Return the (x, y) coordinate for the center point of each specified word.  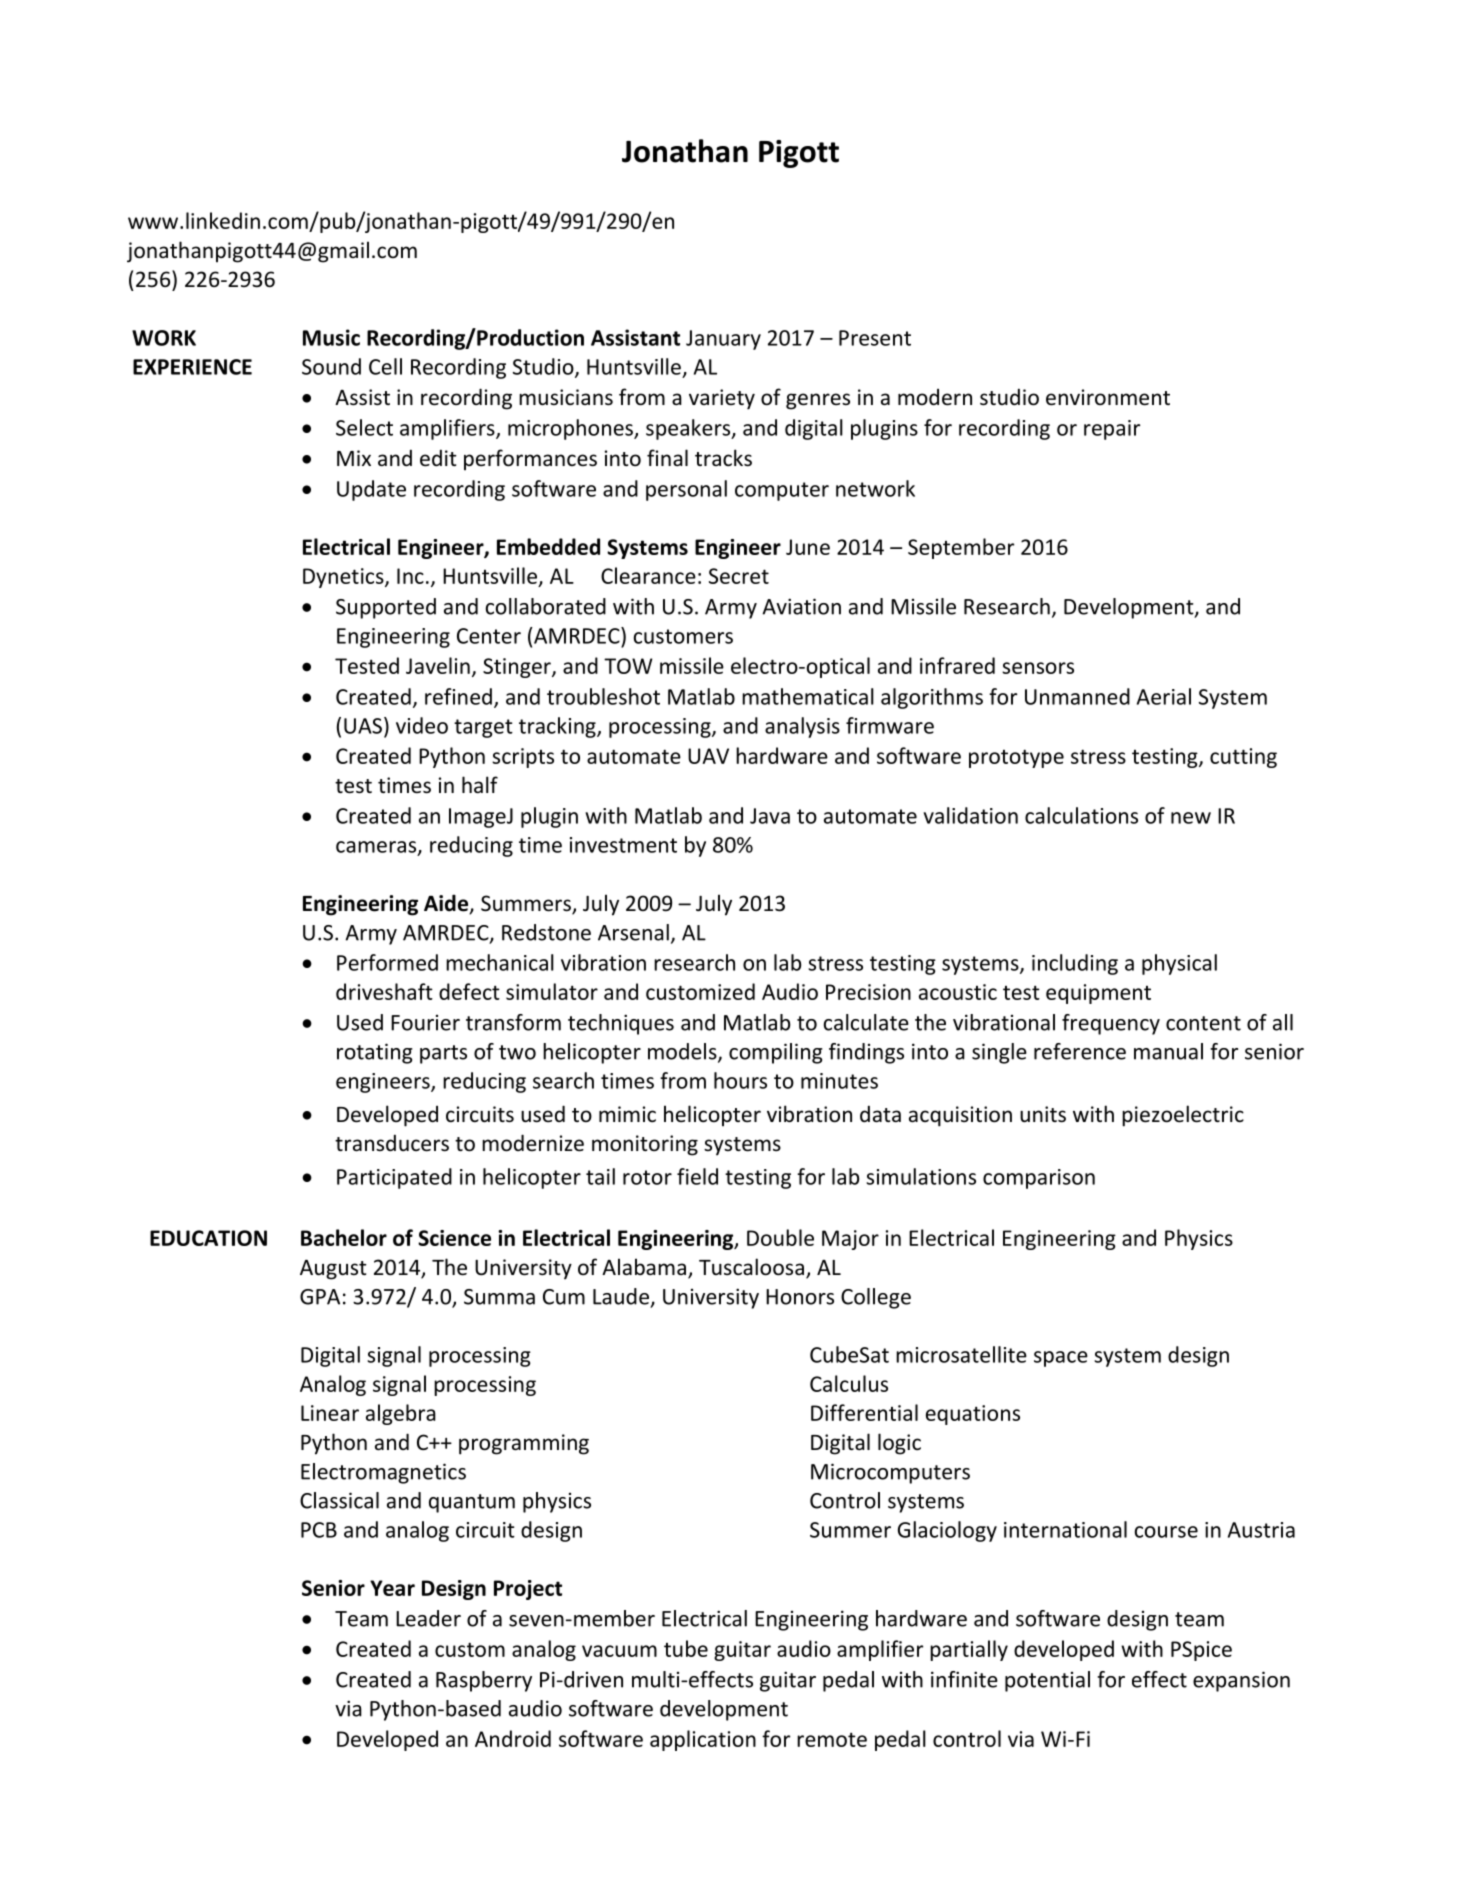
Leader (428, 1618)
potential (1047, 1681)
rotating (375, 1053)
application (703, 1740)
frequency (1111, 1024)
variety (722, 399)
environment (1108, 397)
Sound (331, 366)
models (683, 1052)
